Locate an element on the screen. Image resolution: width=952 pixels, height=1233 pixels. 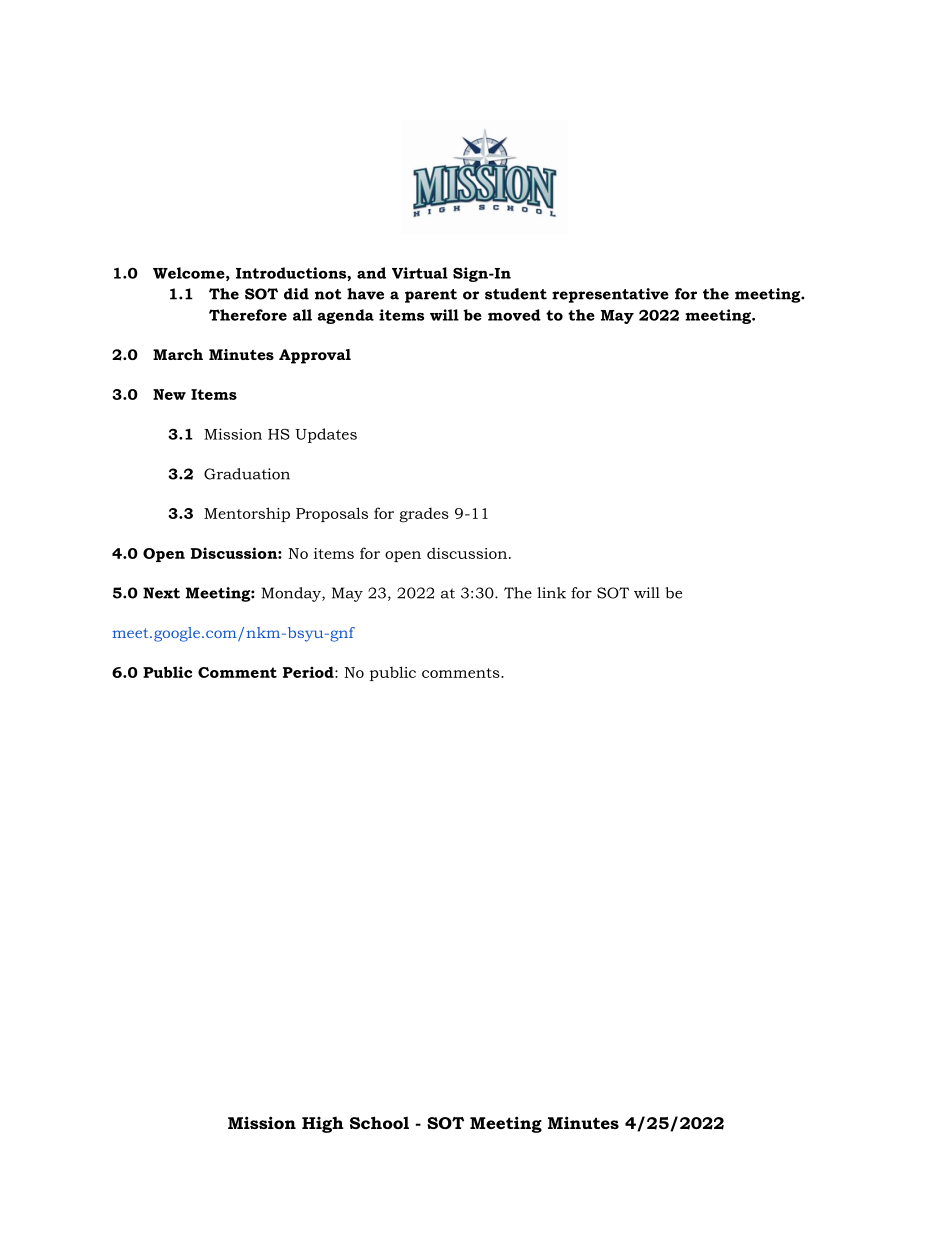
have is located at coordinates (365, 294).
